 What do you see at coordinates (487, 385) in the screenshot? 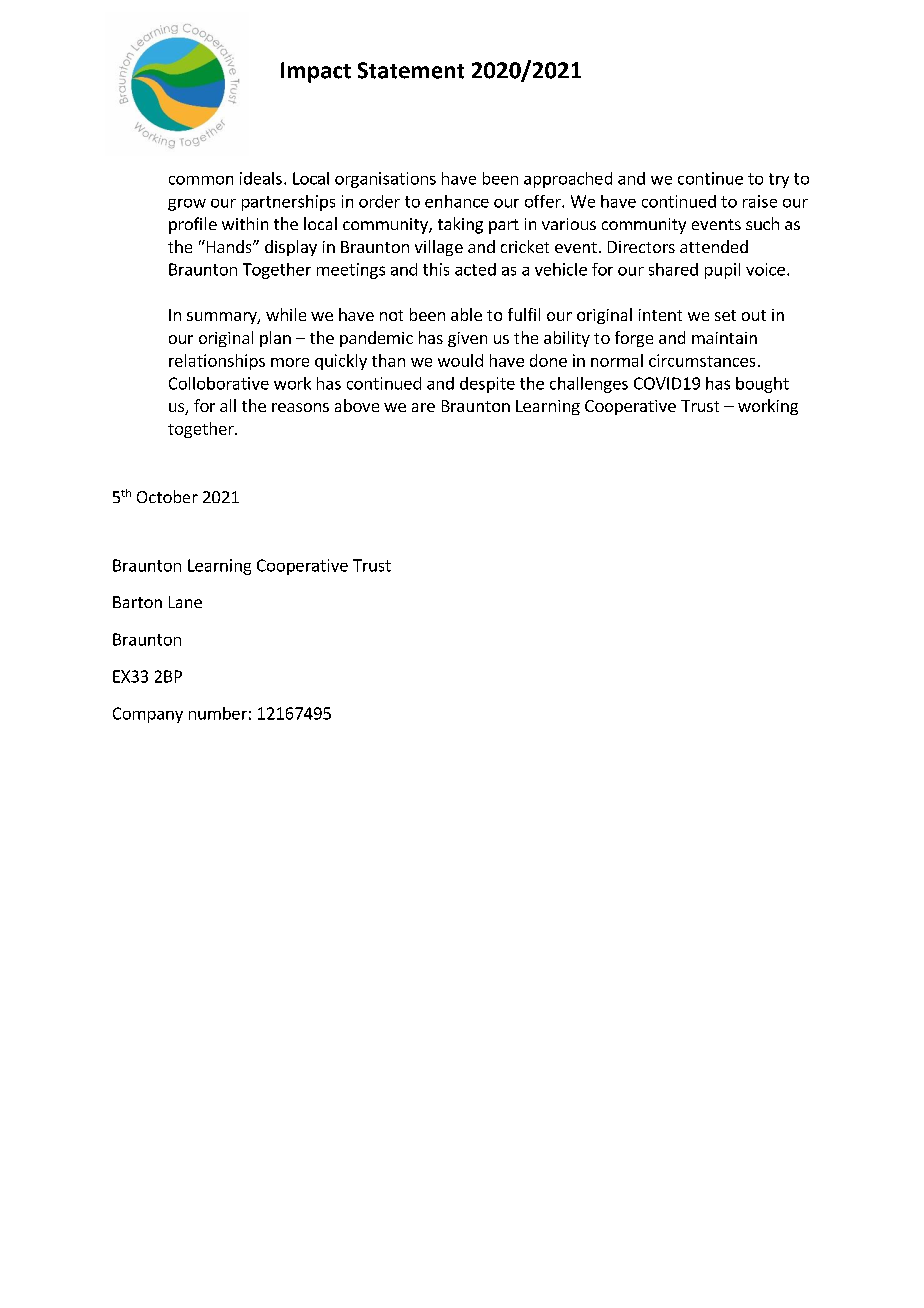
I see `despite` at bounding box center [487, 385].
